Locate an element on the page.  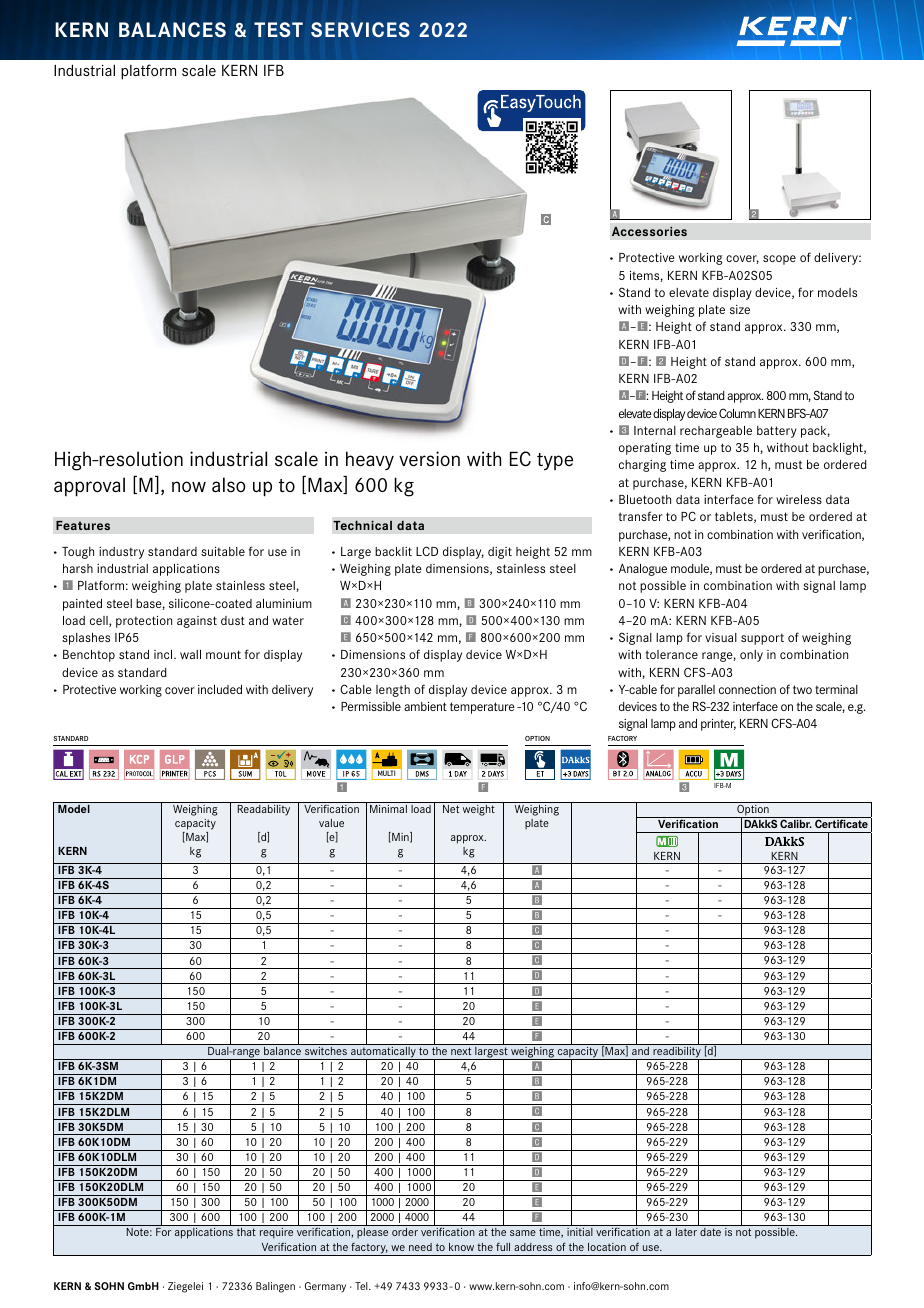
Readability is located at coordinates (264, 810).
